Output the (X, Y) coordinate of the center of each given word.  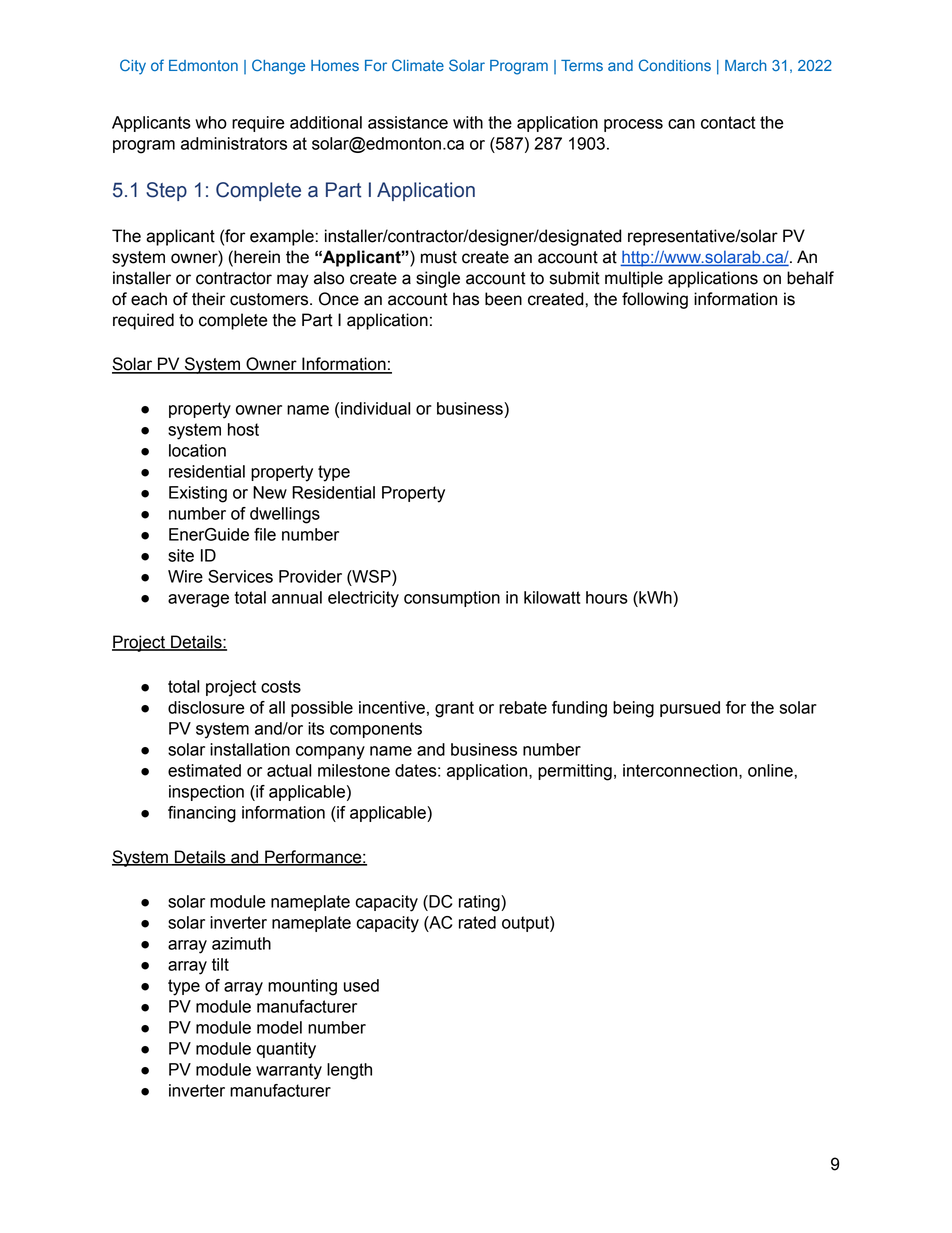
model (279, 1027)
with (468, 122)
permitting (575, 772)
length (349, 1071)
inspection (206, 793)
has (466, 299)
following (655, 300)
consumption (452, 599)
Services (240, 576)
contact (728, 122)
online (771, 770)
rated (477, 922)
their (208, 299)
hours (607, 597)
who (211, 122)
